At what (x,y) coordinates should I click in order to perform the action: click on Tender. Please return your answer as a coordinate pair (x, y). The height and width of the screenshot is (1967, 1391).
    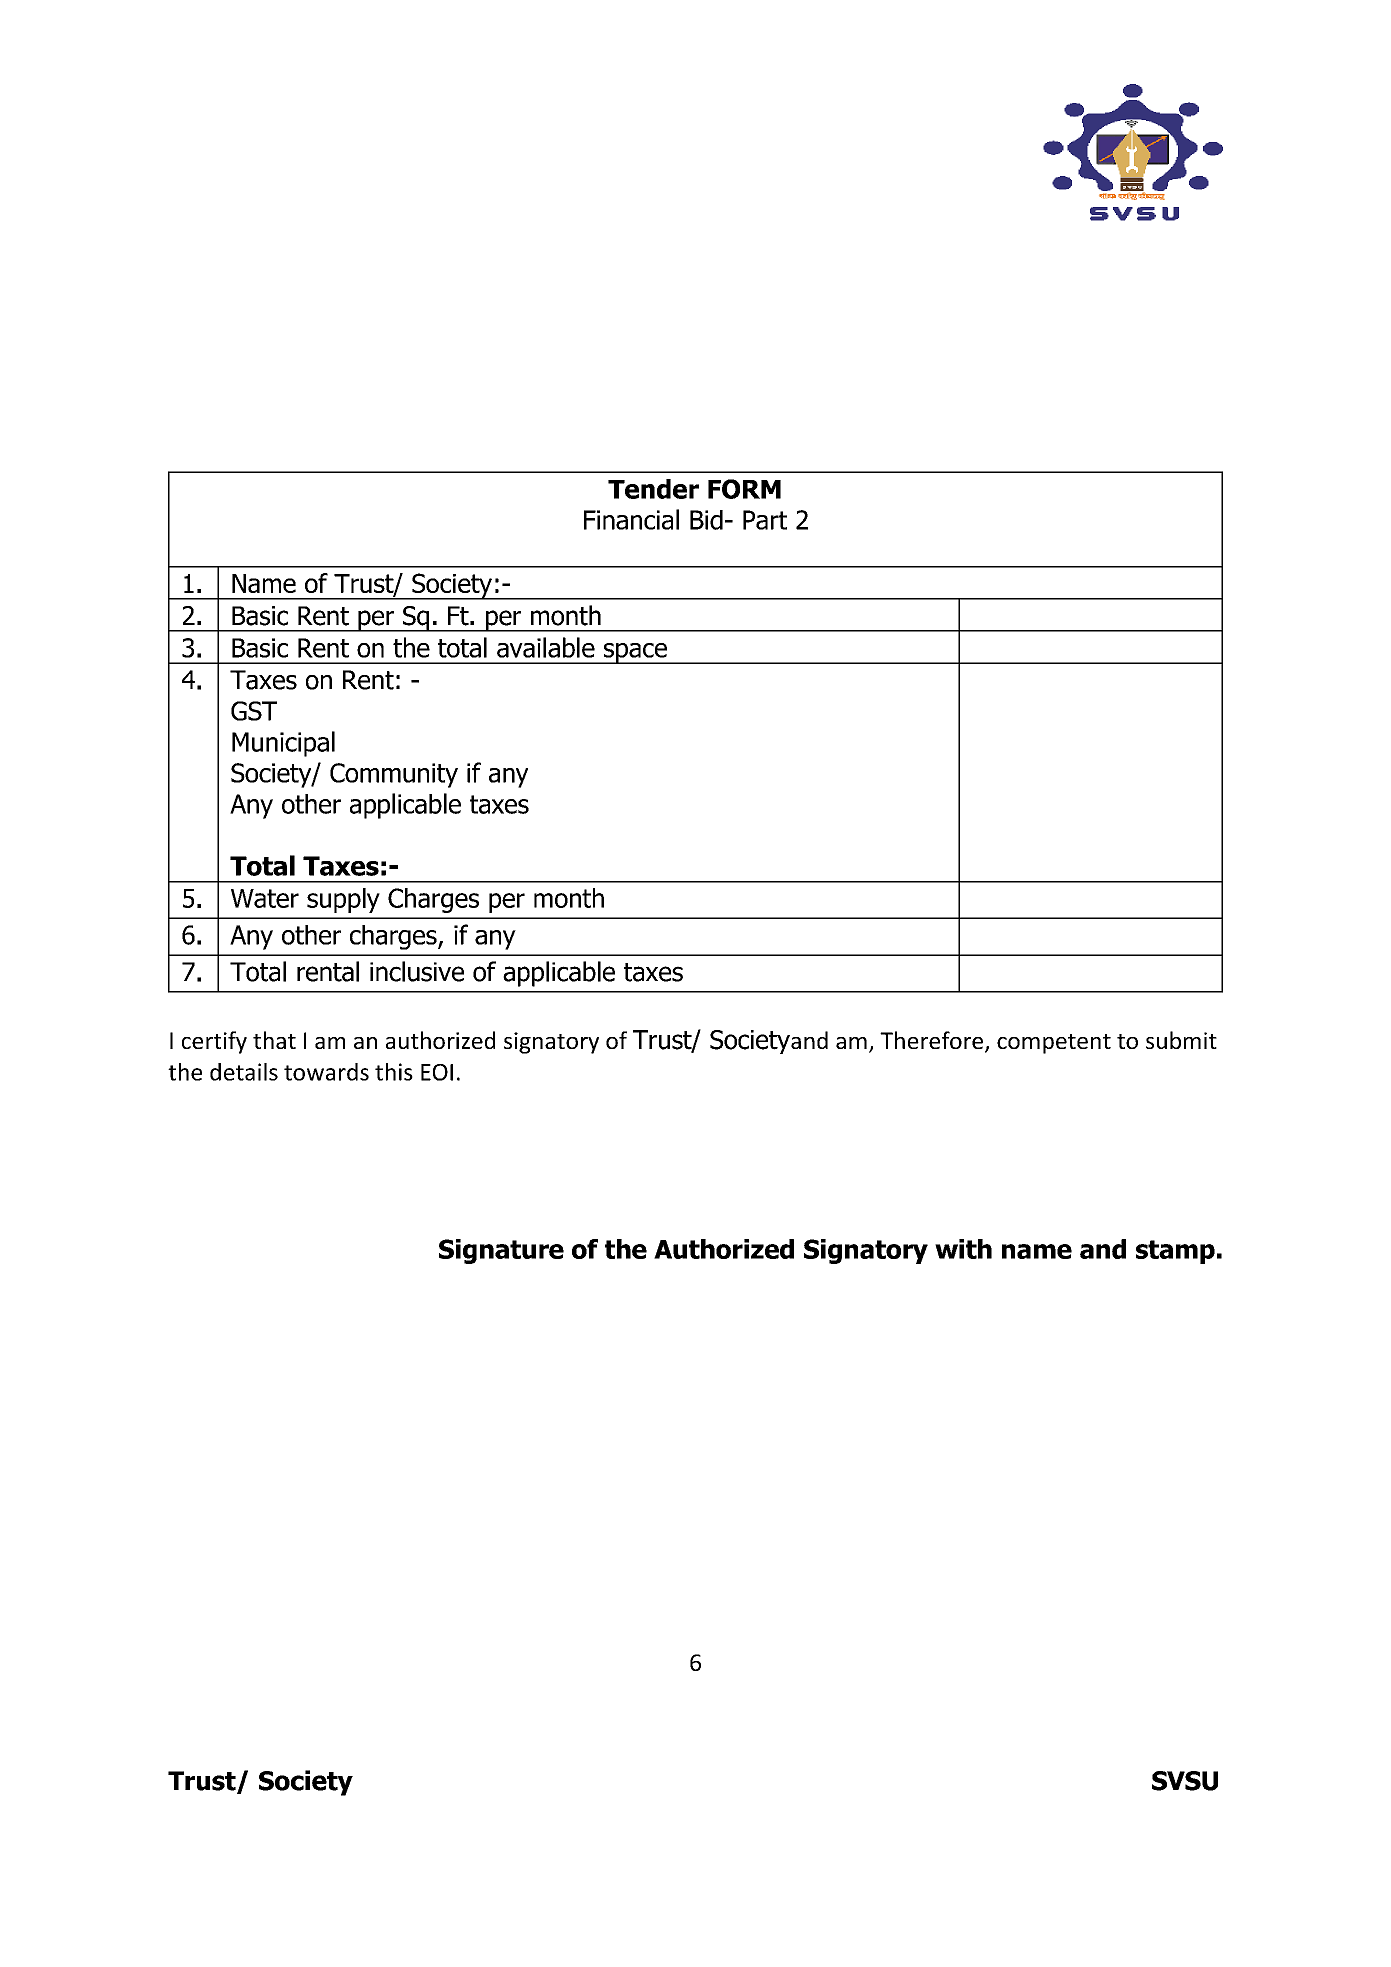
    Looking at the image, I should click on (653, 489).
